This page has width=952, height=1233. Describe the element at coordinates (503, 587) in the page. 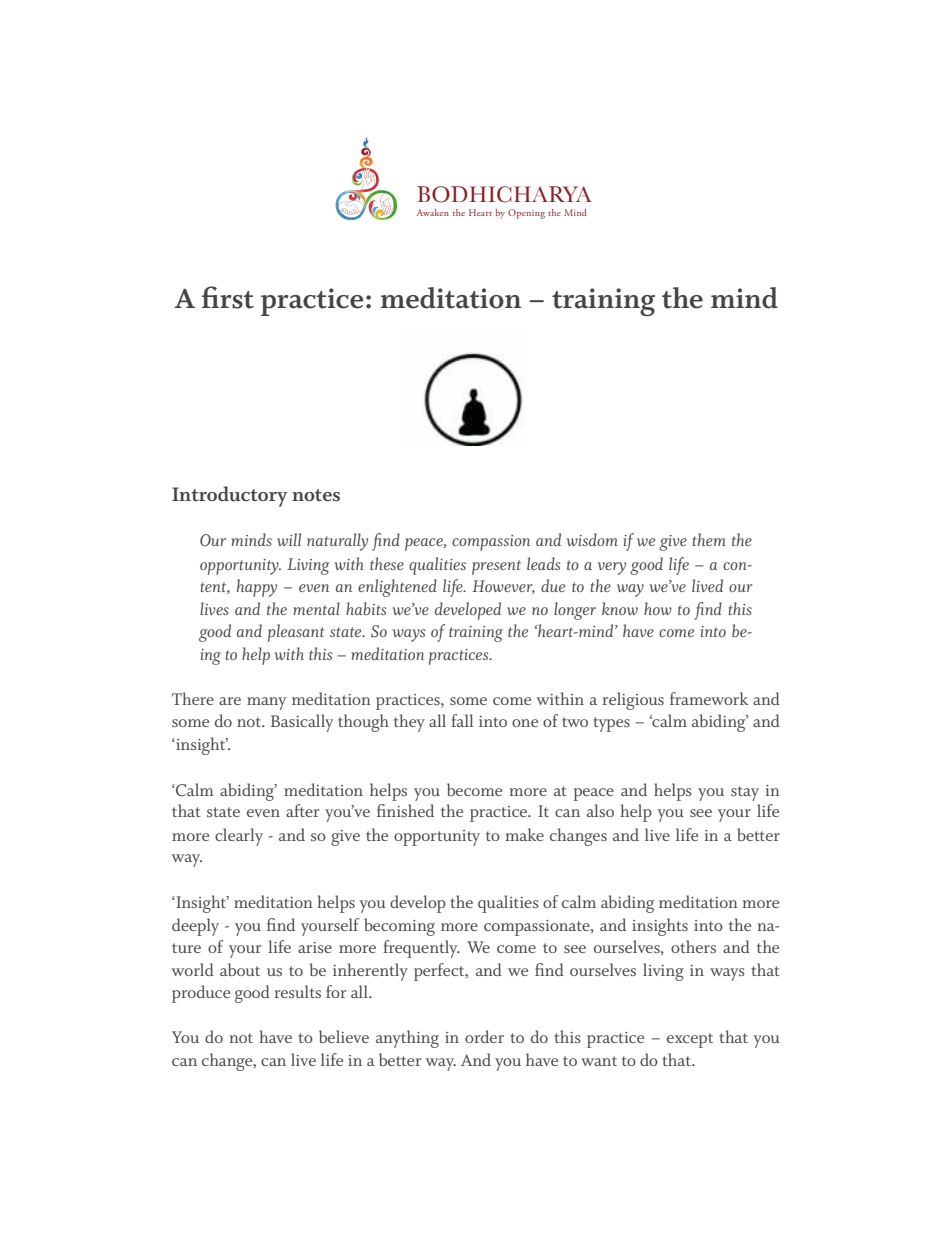

I see `However` at that location.
